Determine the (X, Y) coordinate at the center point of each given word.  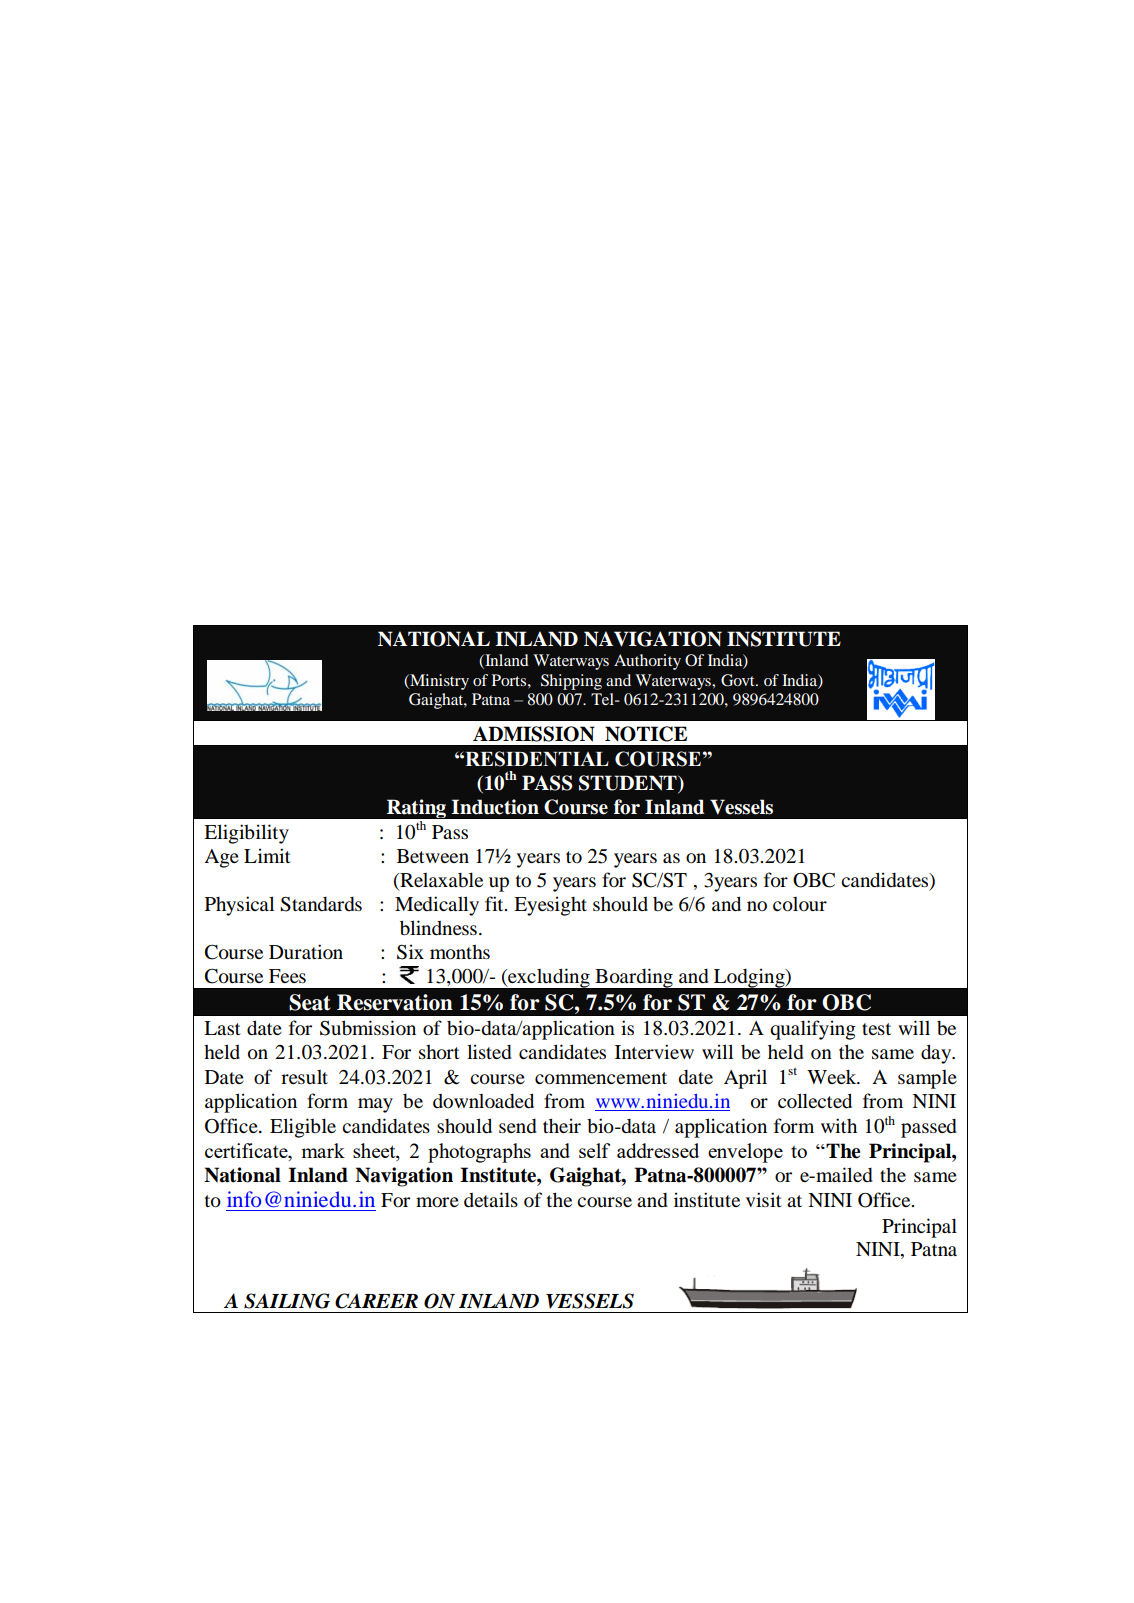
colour (800, 904)
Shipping (571, 682)
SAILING (287, 1301)
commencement (601, 1078)
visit (764, 1199)
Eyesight (550, 906)
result (304, 1077)
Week (833, 1077)
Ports (510, 680)
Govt (739, 680)
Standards (321, 904)
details (491, 1199)
